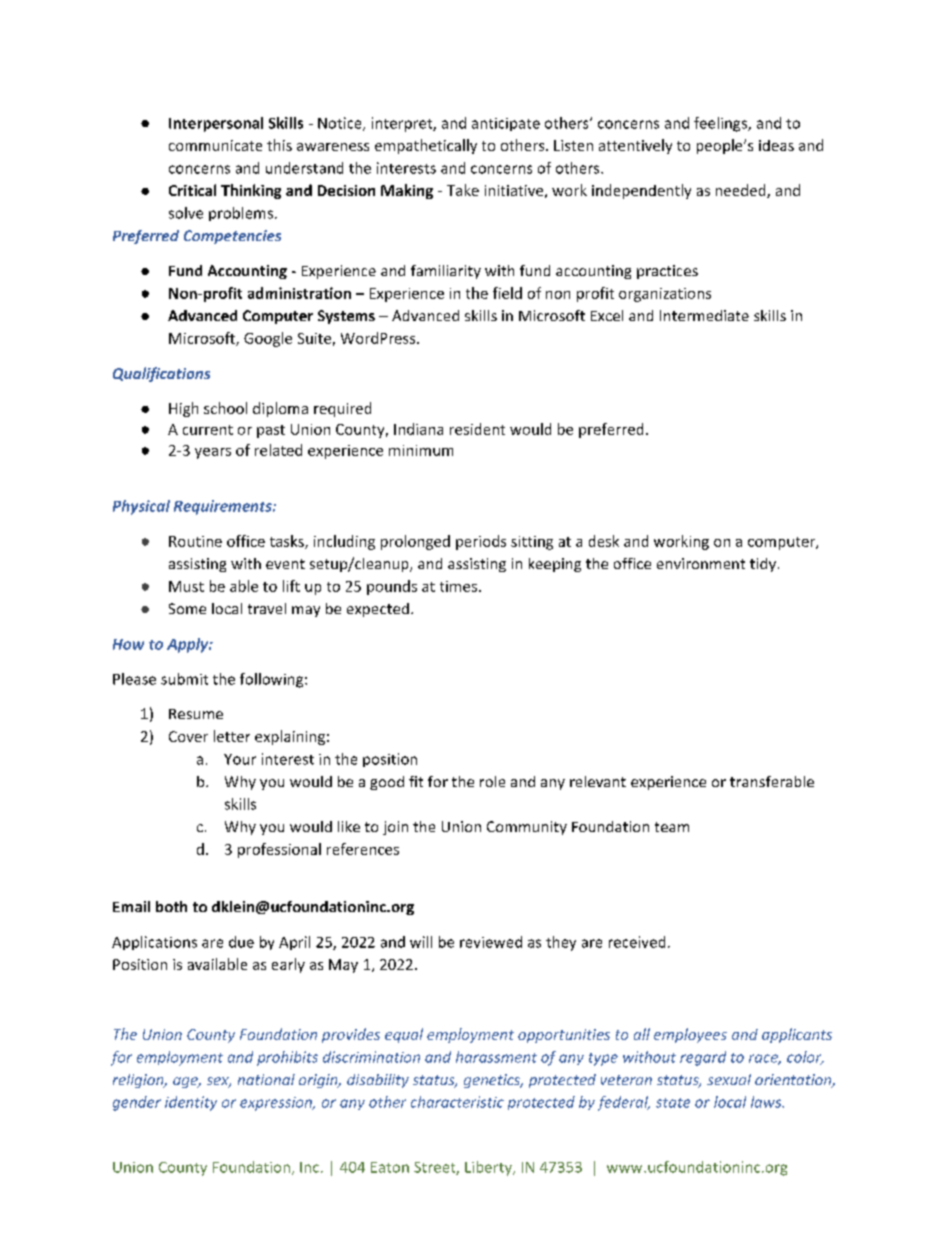 This page has width=952, height=1233. I want to click on identity, so click(191, 1103).
